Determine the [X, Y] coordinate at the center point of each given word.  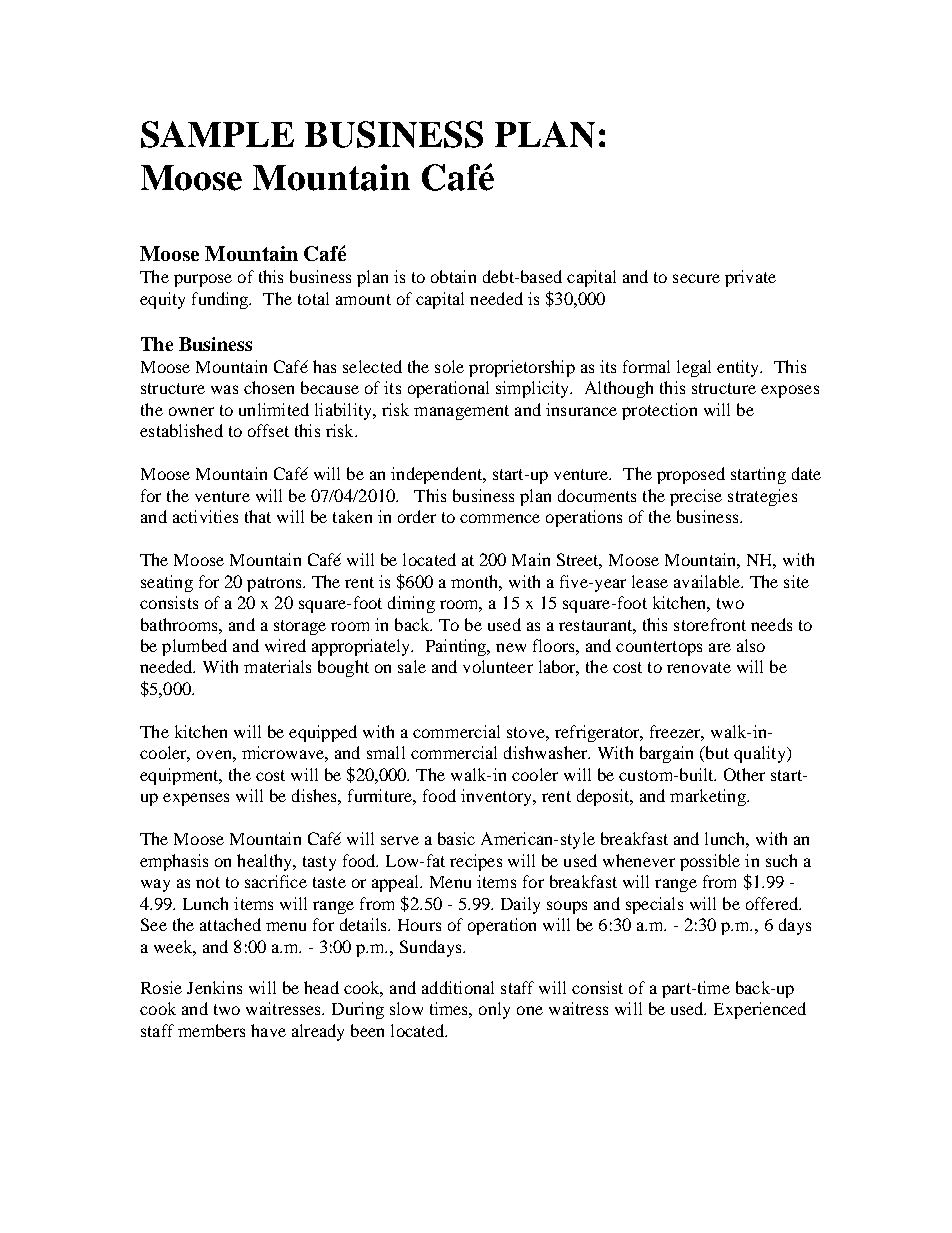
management [461, 412]
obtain [453, 276]
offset [268, 430]
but [716, 754]
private [750, 278]
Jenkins [214, 987]
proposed [691, 475]
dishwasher [547, 752]
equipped [323, 733]
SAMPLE [217, 134]
